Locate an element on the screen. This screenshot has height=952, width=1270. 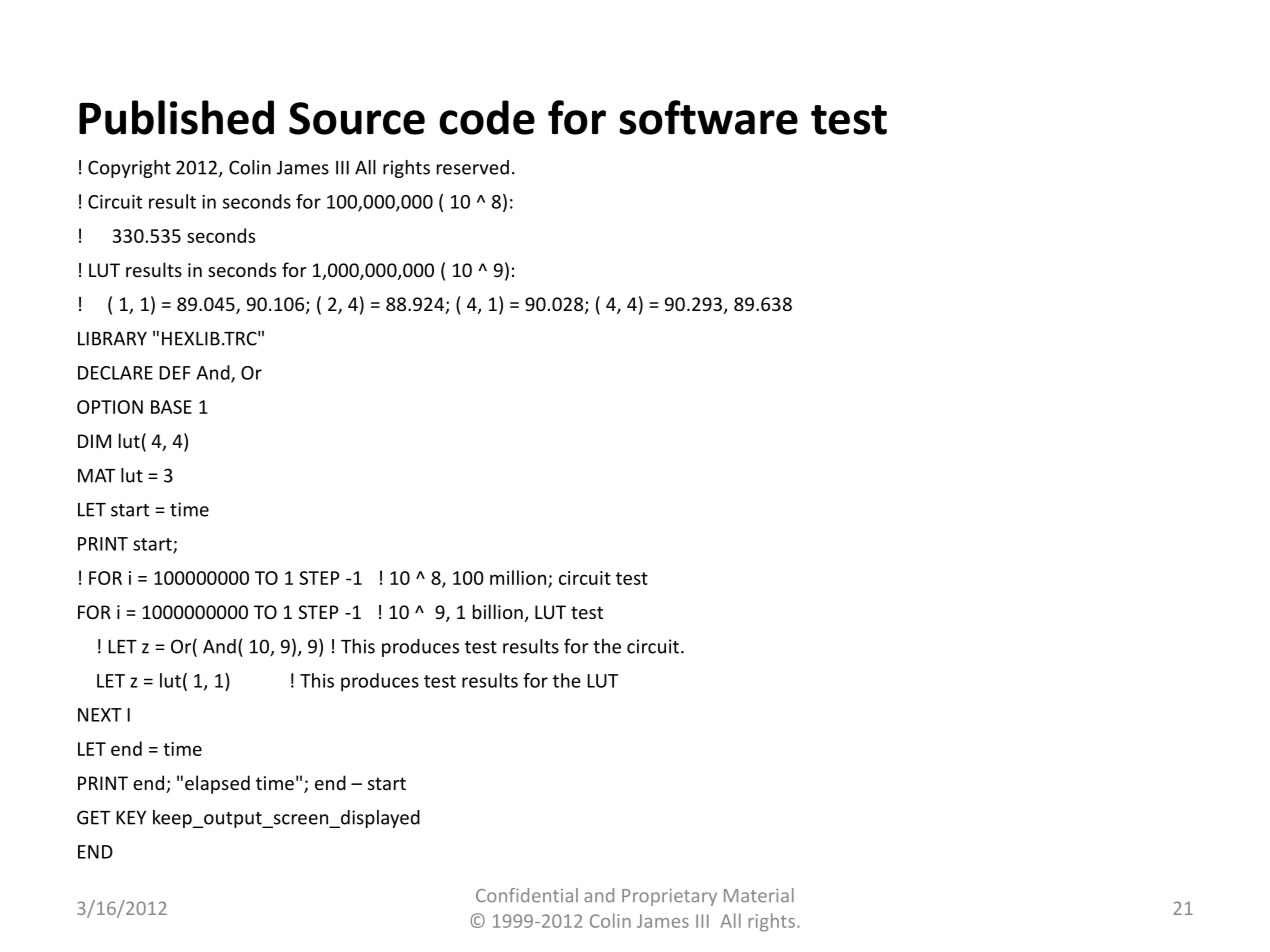
Published is located at coordinates (176, 117).
